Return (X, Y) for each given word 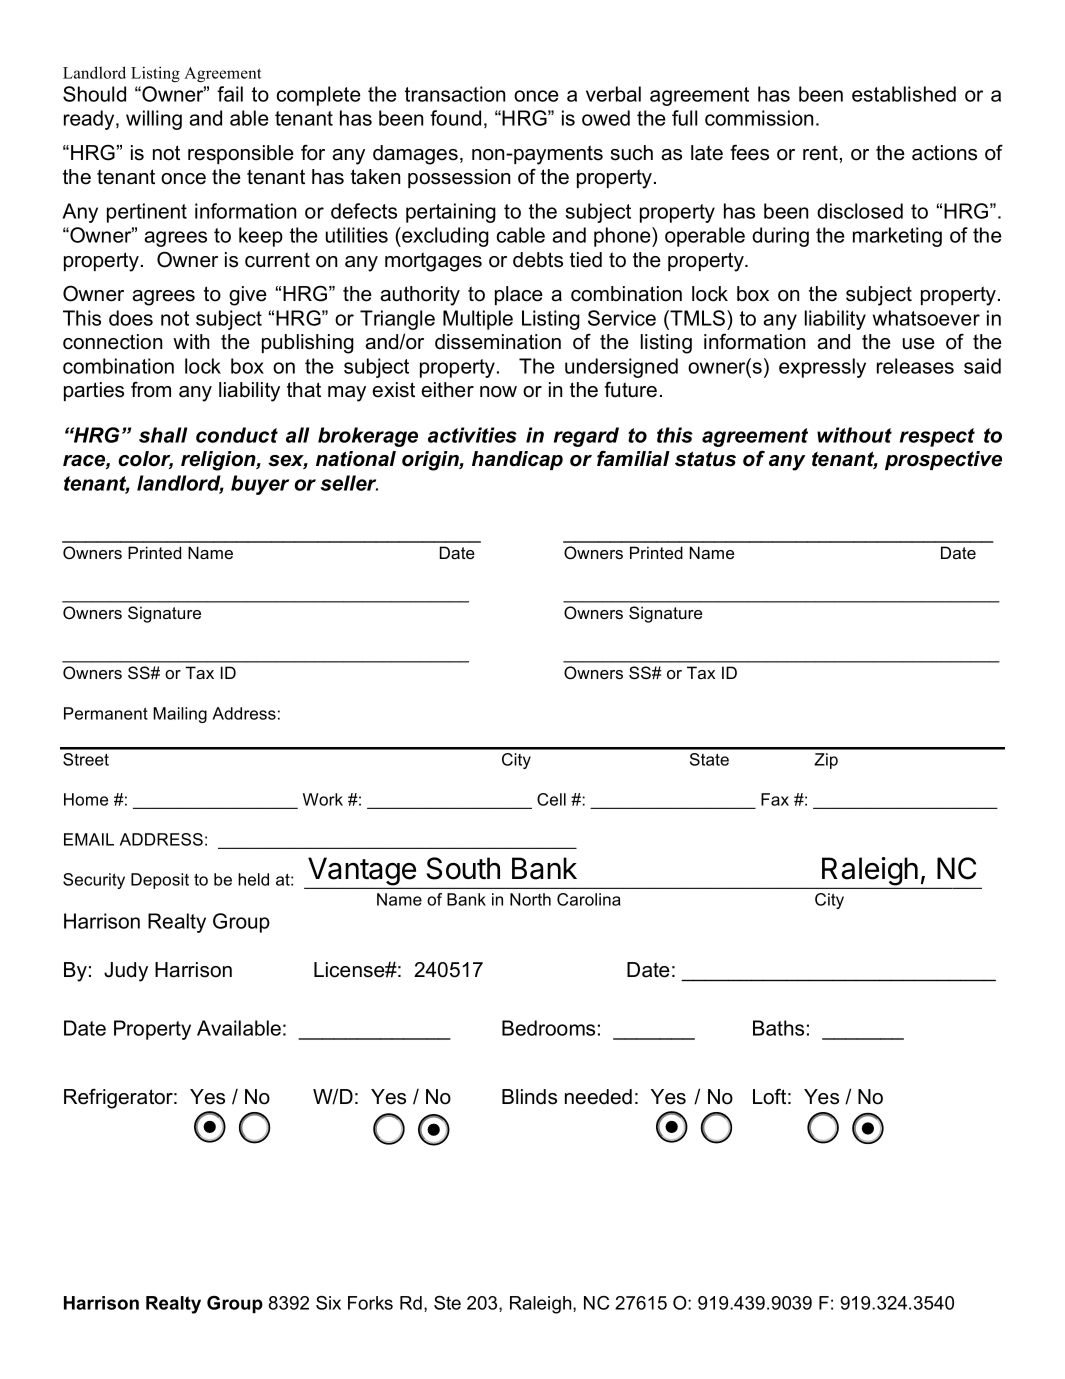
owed (606, 118)
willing (154, 120)
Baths (778, 1028)
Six (328, 1303)
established (904, 94)
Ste (447, 1303)
